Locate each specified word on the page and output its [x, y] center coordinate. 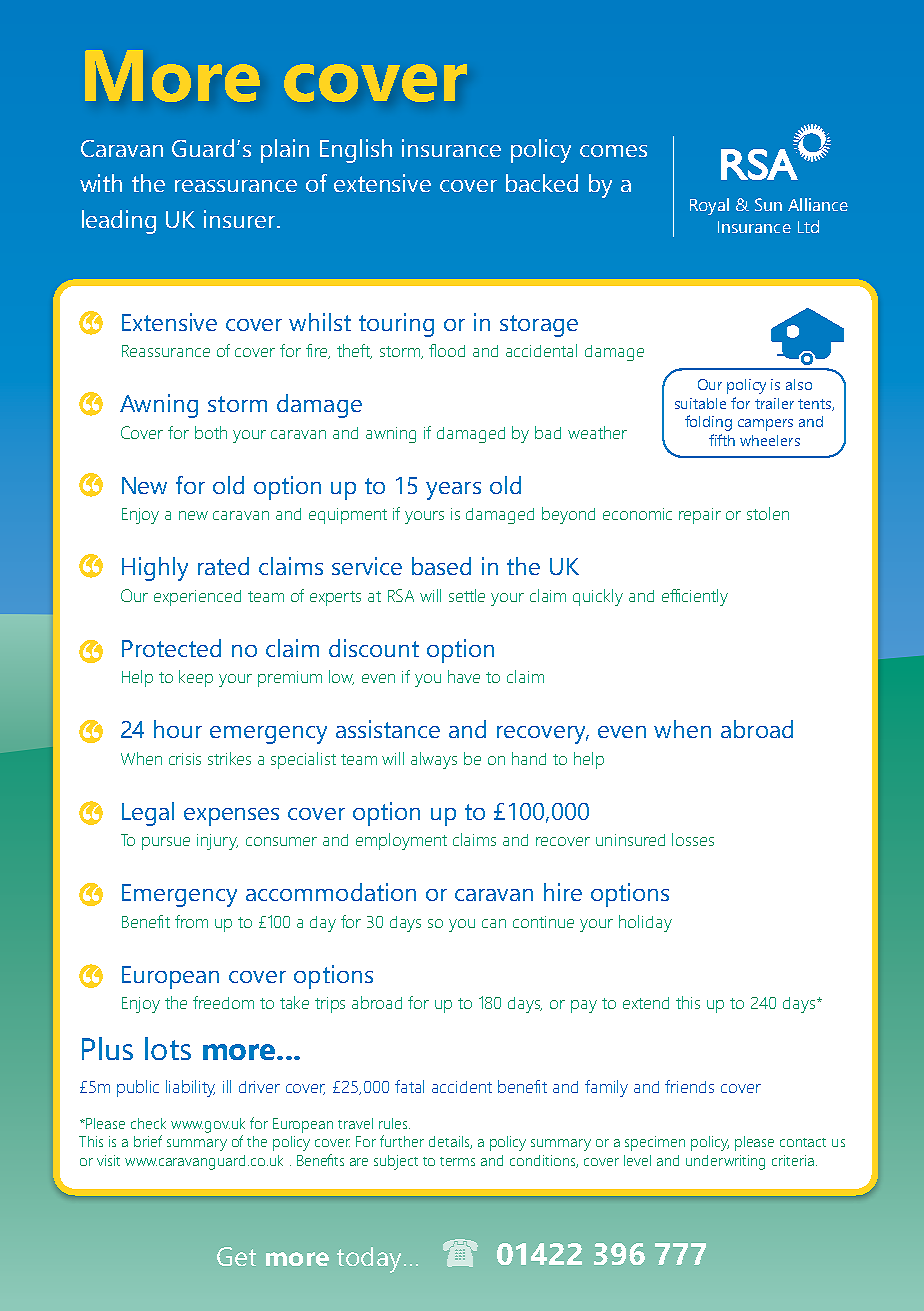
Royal [709, 206]
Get [236, 1256]
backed [542, 183]
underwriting [725, 1162]
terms [457, 1161]
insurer [241, 219]
